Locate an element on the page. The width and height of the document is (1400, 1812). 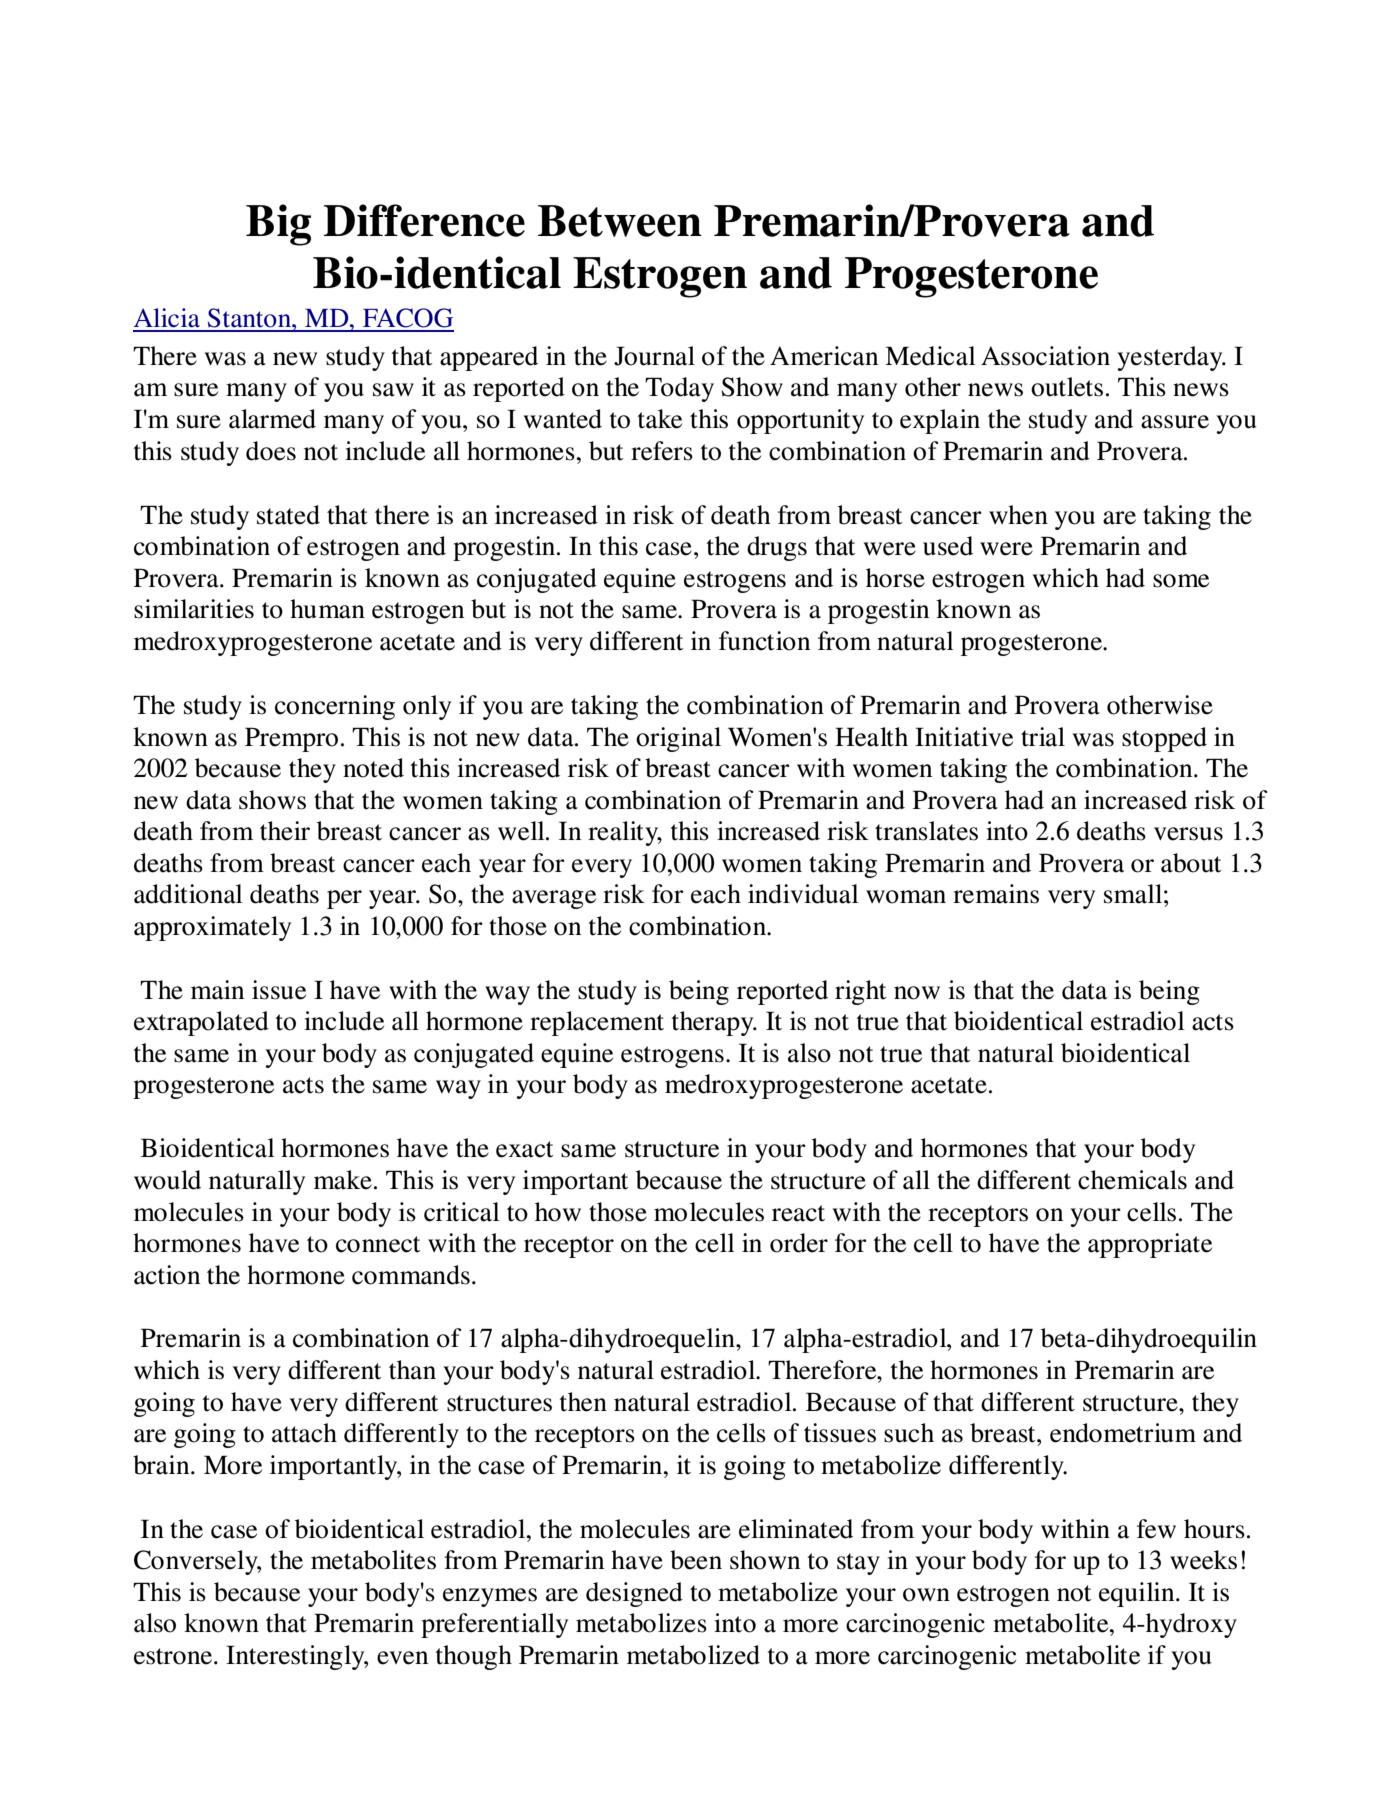
about is located at coordinates (1191, 863).
